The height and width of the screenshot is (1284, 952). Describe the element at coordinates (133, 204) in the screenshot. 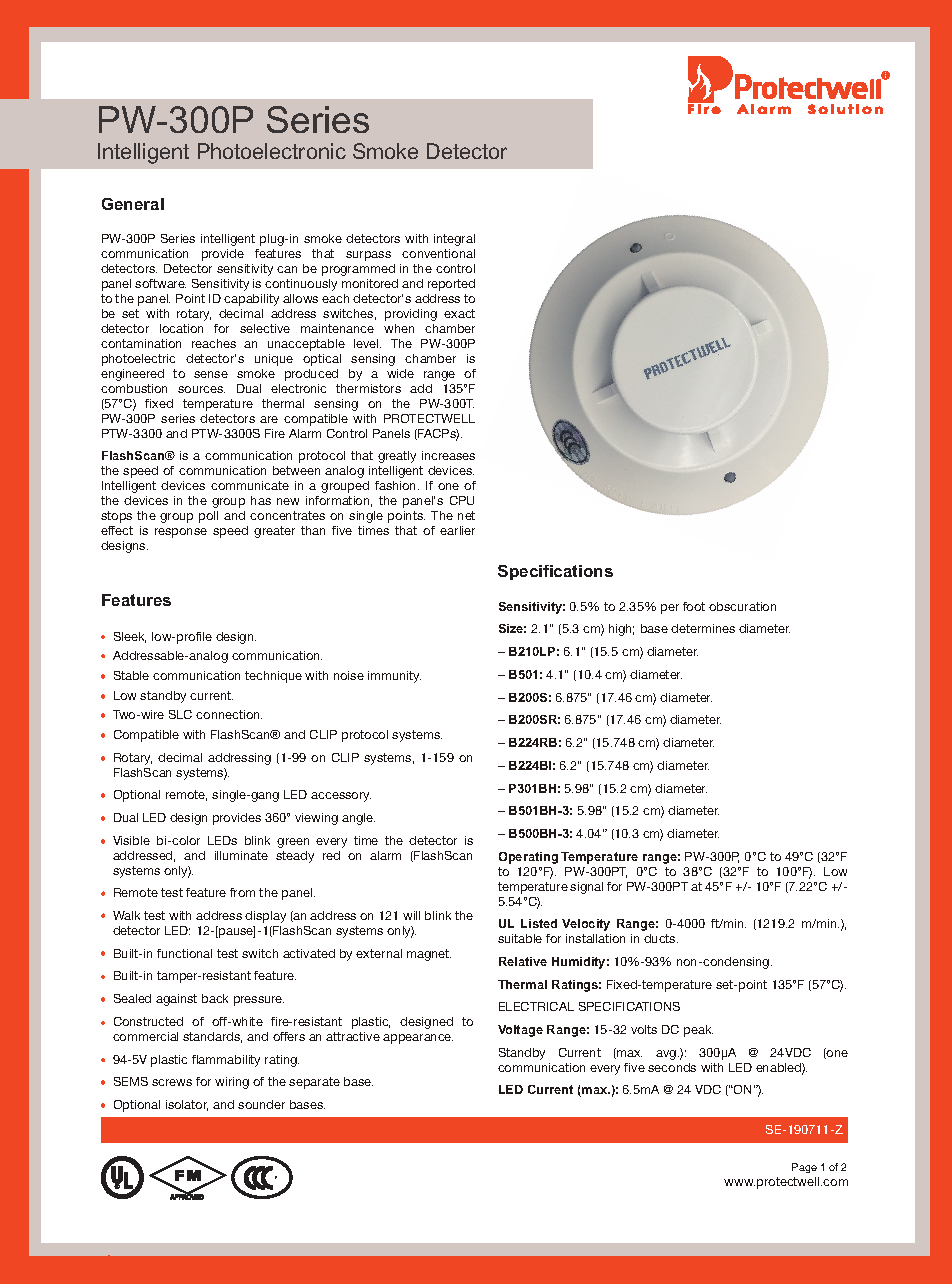

I see `General` at that location.
